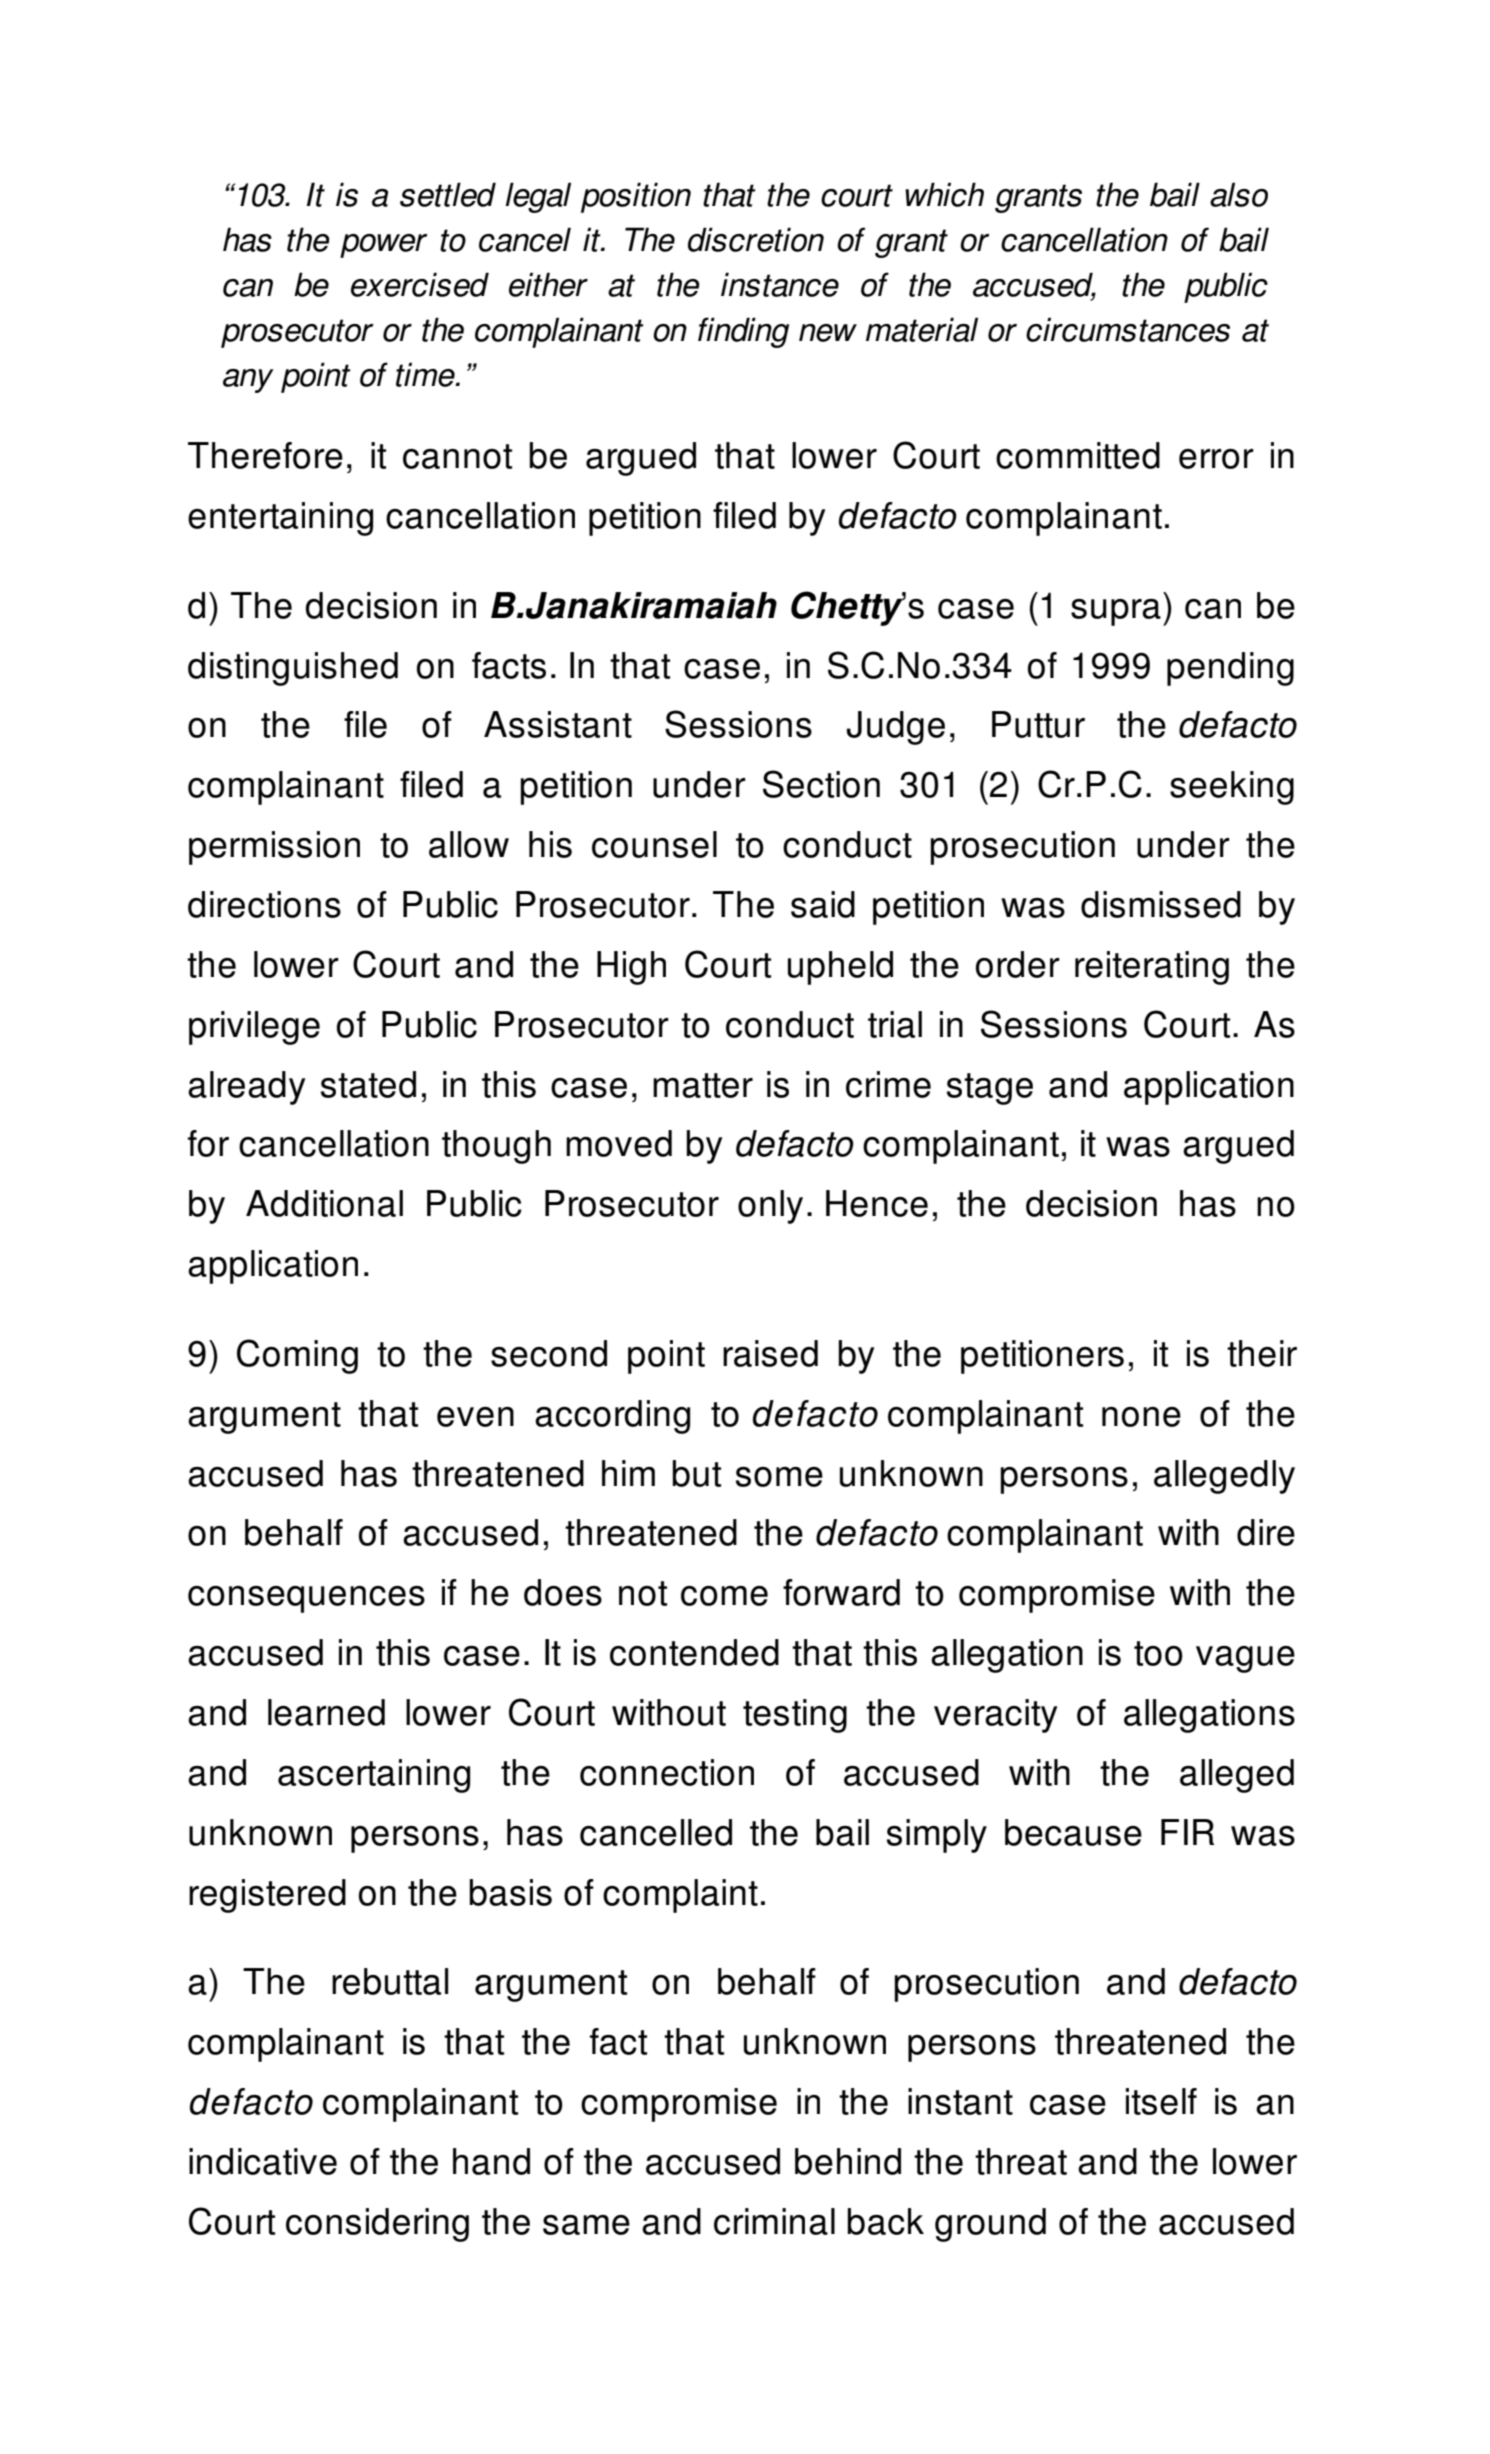  I want to click on discretion, so click(756, 239).
